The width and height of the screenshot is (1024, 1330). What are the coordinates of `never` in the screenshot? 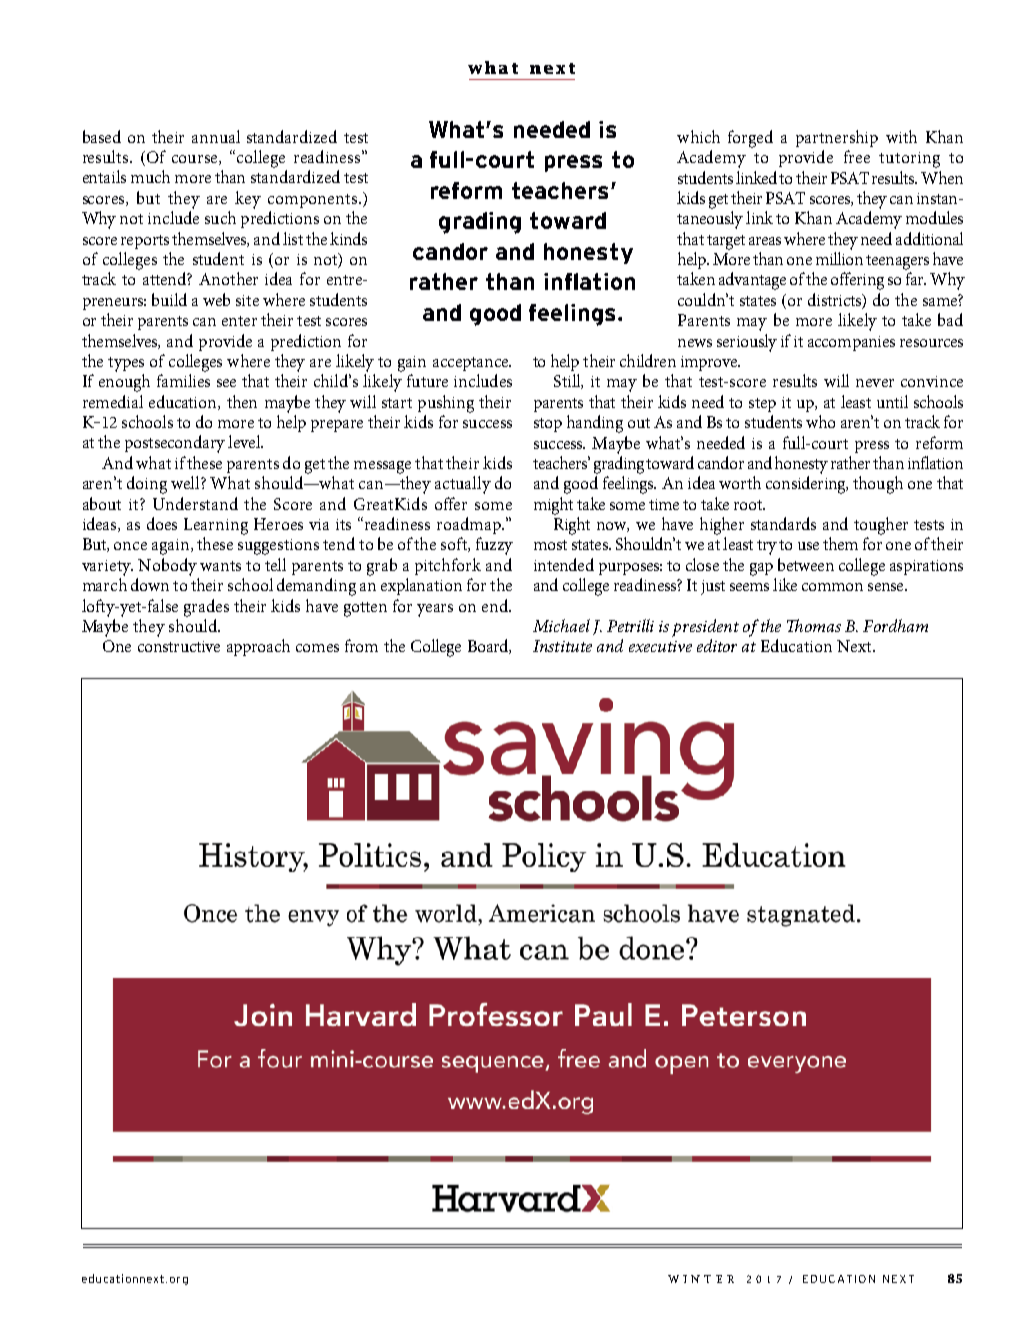 It's located at (875, 383).
